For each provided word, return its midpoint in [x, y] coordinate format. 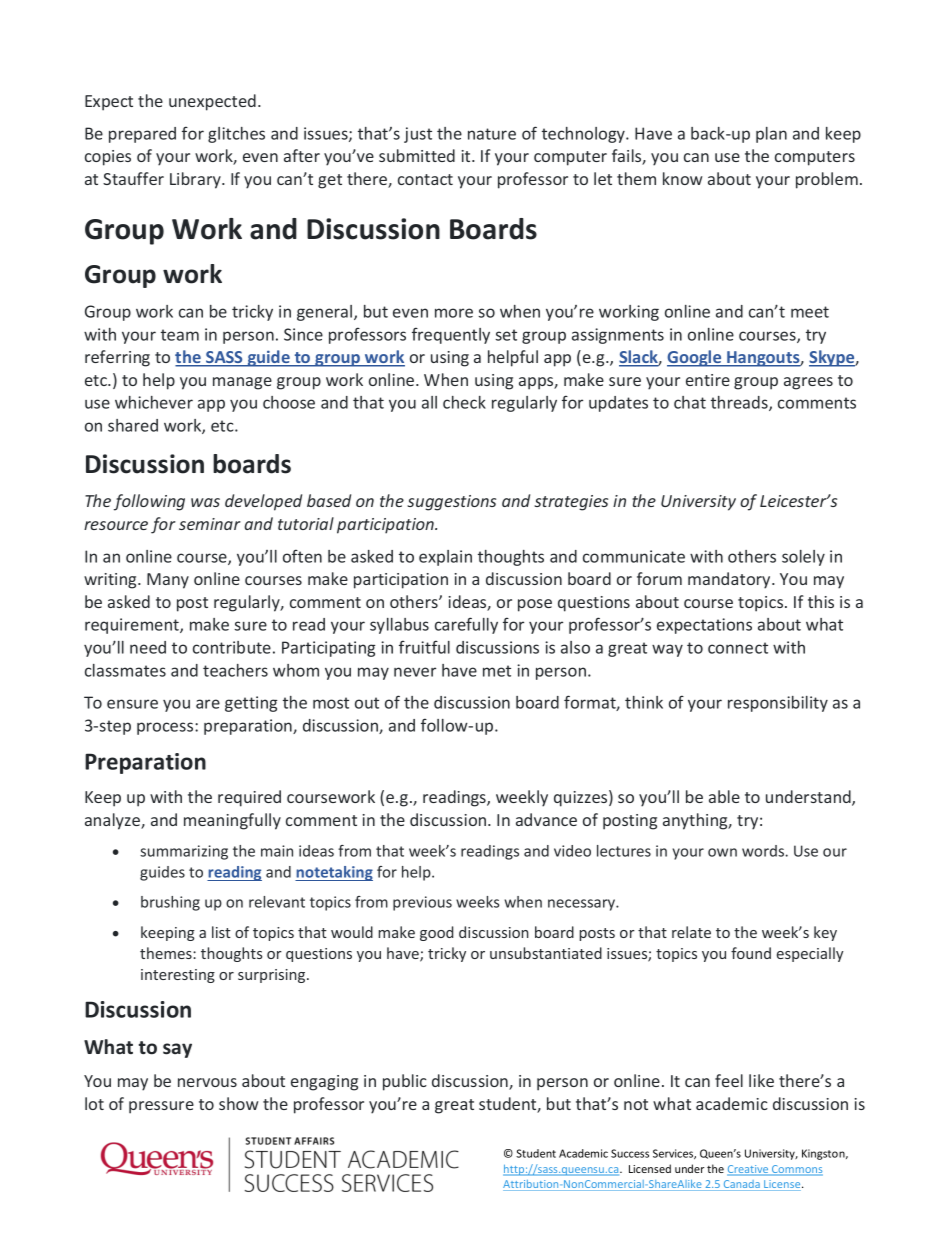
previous [422, 903]
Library [196, 180]
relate [691, 932]
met [497, 671]
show [239, 1103]
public [405, 1082]
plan [771, 135]
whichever [154, 402]
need [148, 647]
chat [690, 402]
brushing [170, 903]
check [464, 402]
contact [425, 179]
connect [738, 648]
